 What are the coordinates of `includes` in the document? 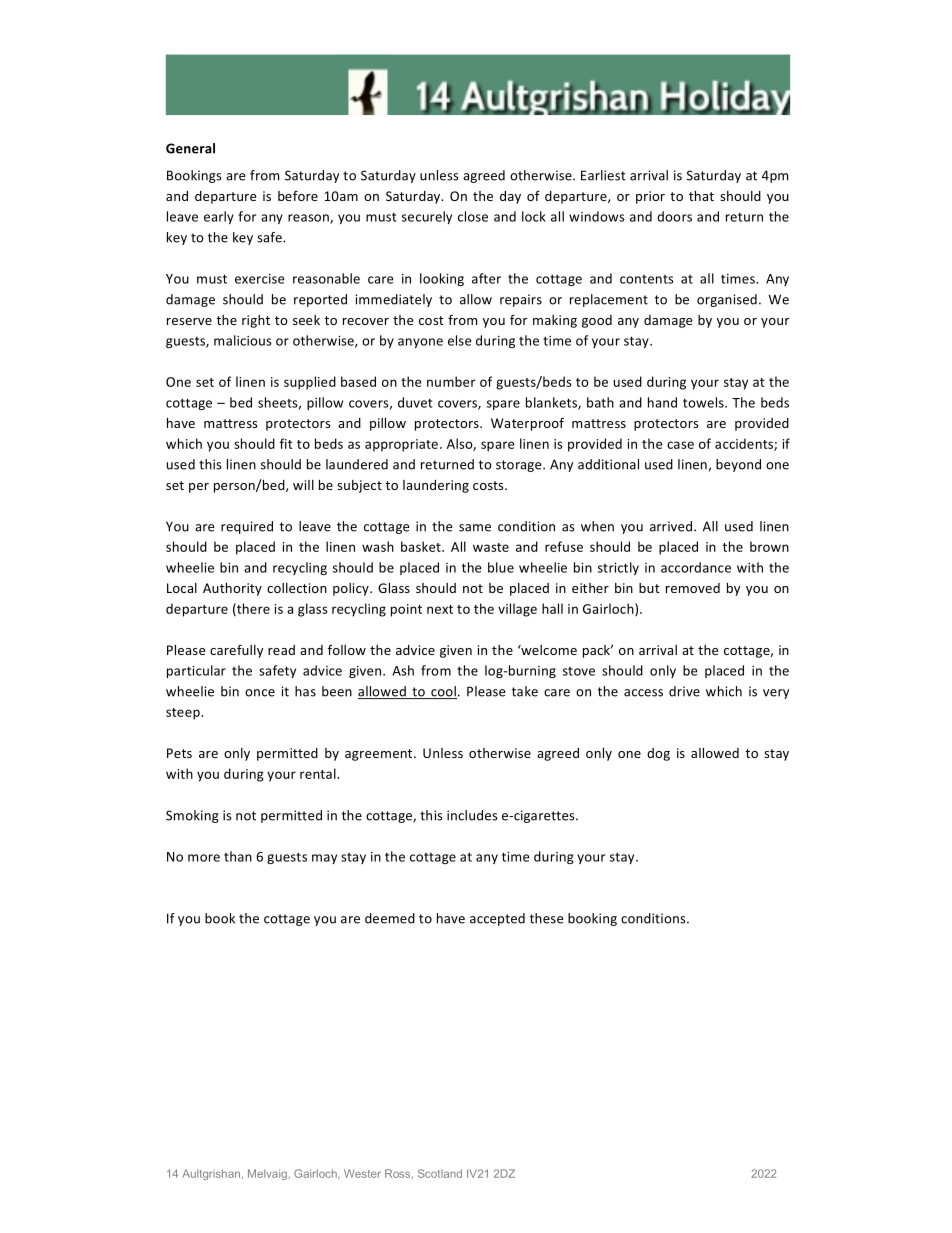 It's located at (472, 815).
